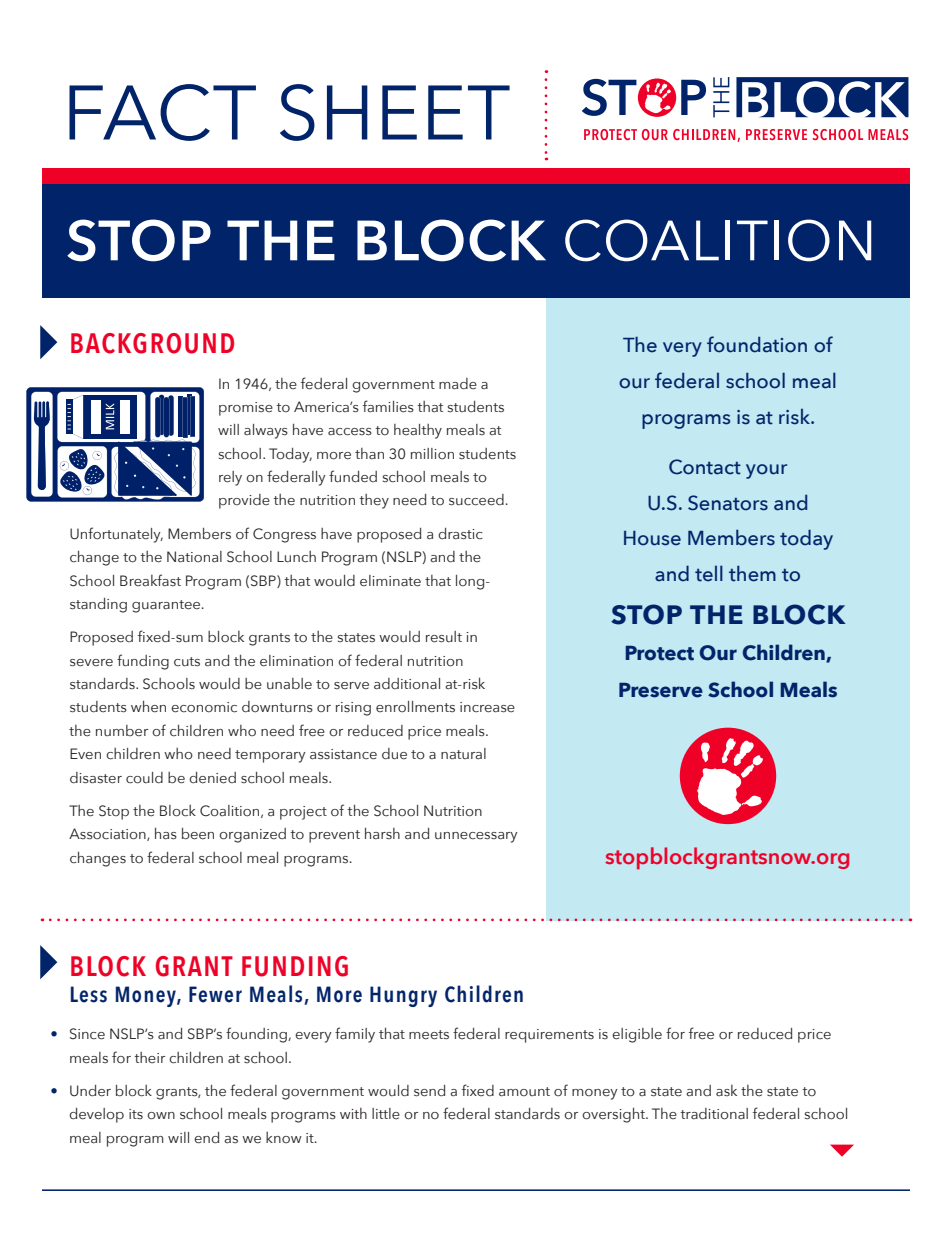 The width and height of the page is (952, 1233). What do you see at coordinates (460, 534) in the page?
I see `drastic` at bounding box center [460, 534].
